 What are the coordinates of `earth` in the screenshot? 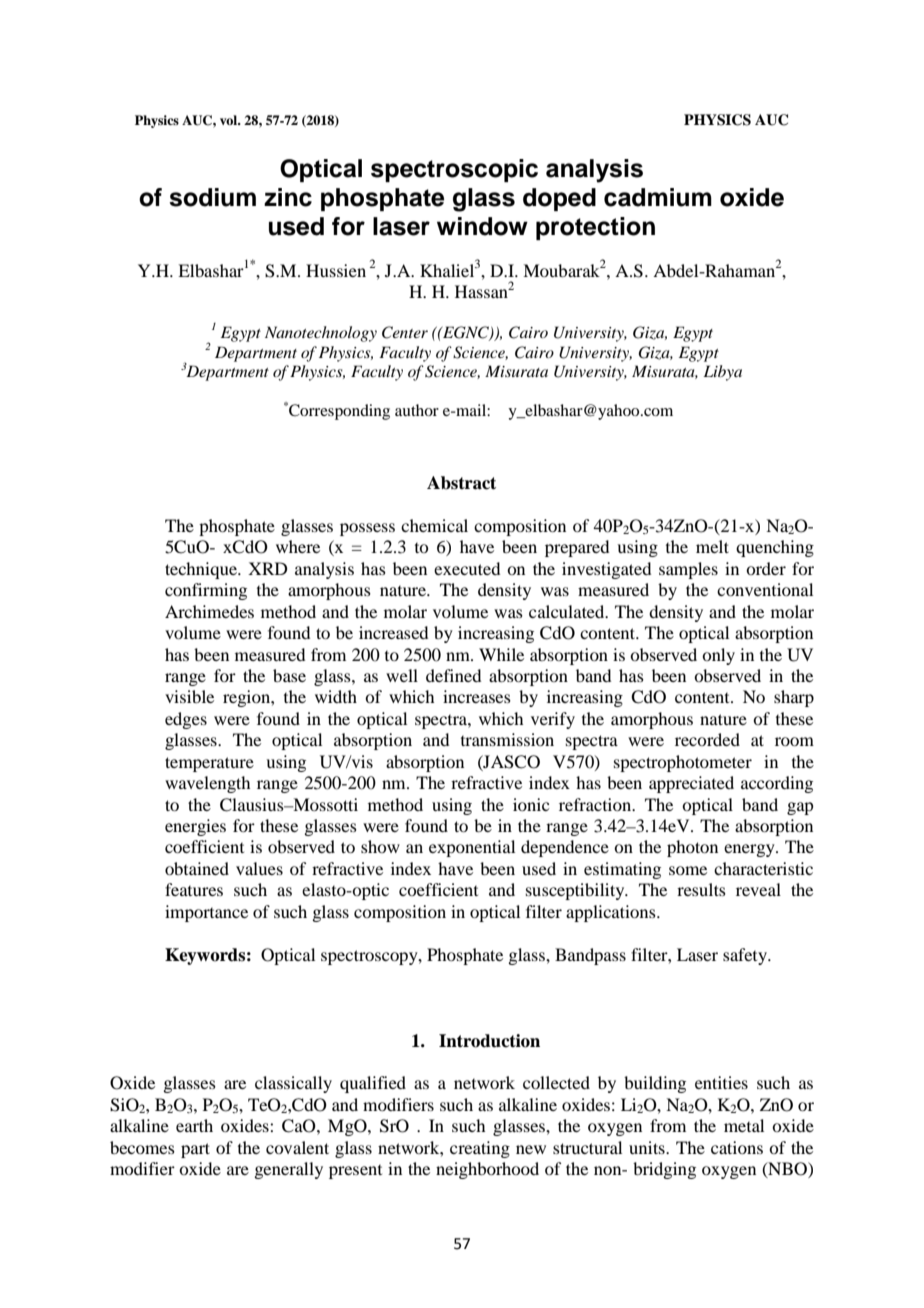 It's located at (194, 1125).
